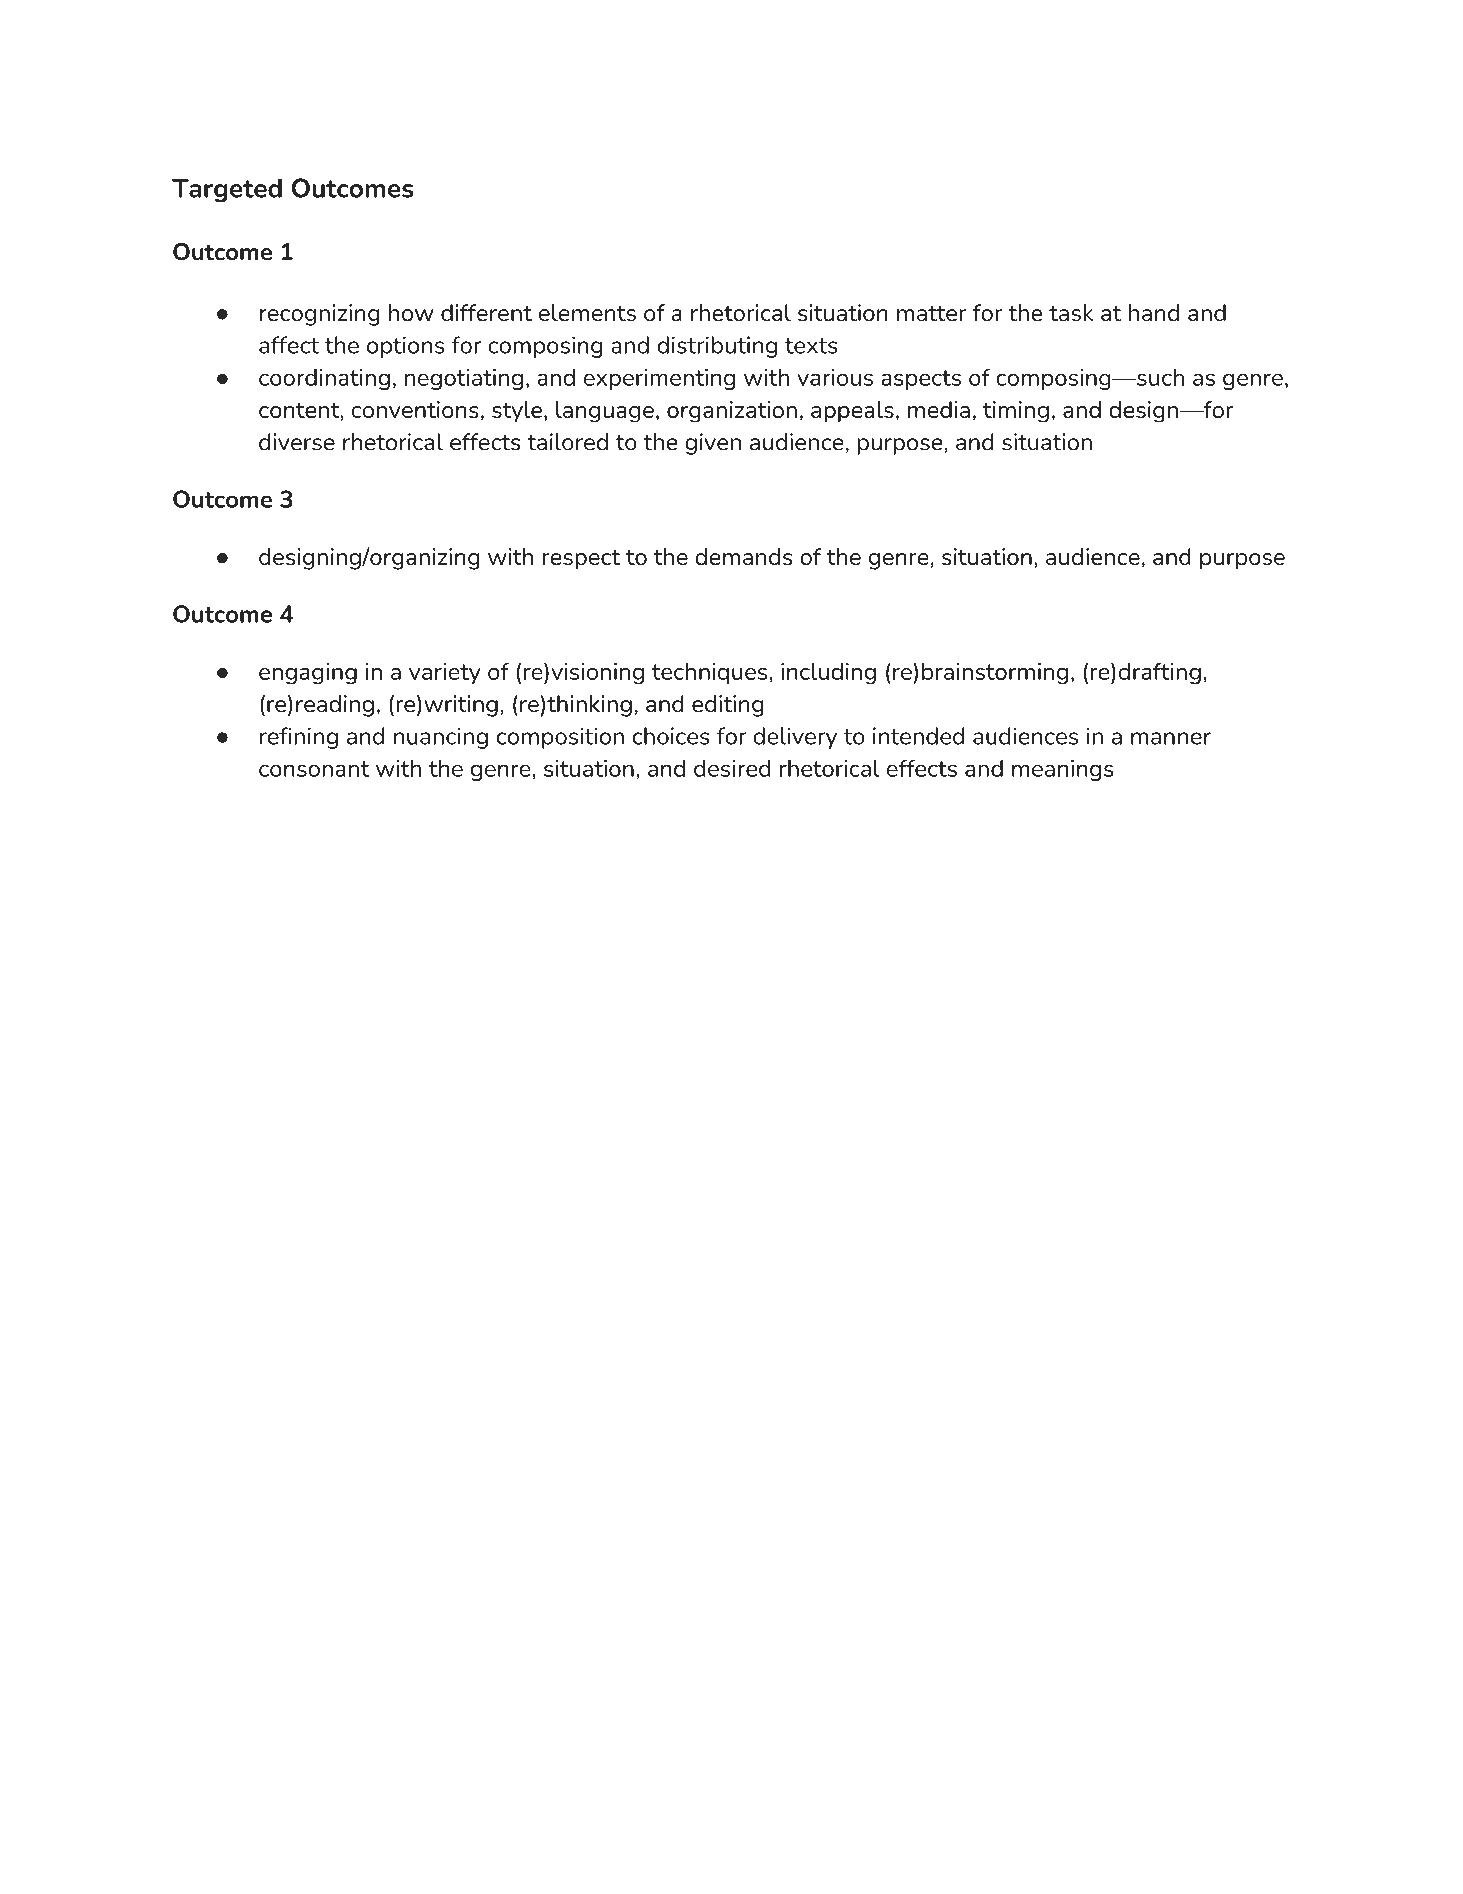 Image resolution: width=1463 pixels, height=1894 pixels. What do you see at coordinates (659, 379) in the screenshot?
I see `experimenting` at bounding box center [659, 379].
